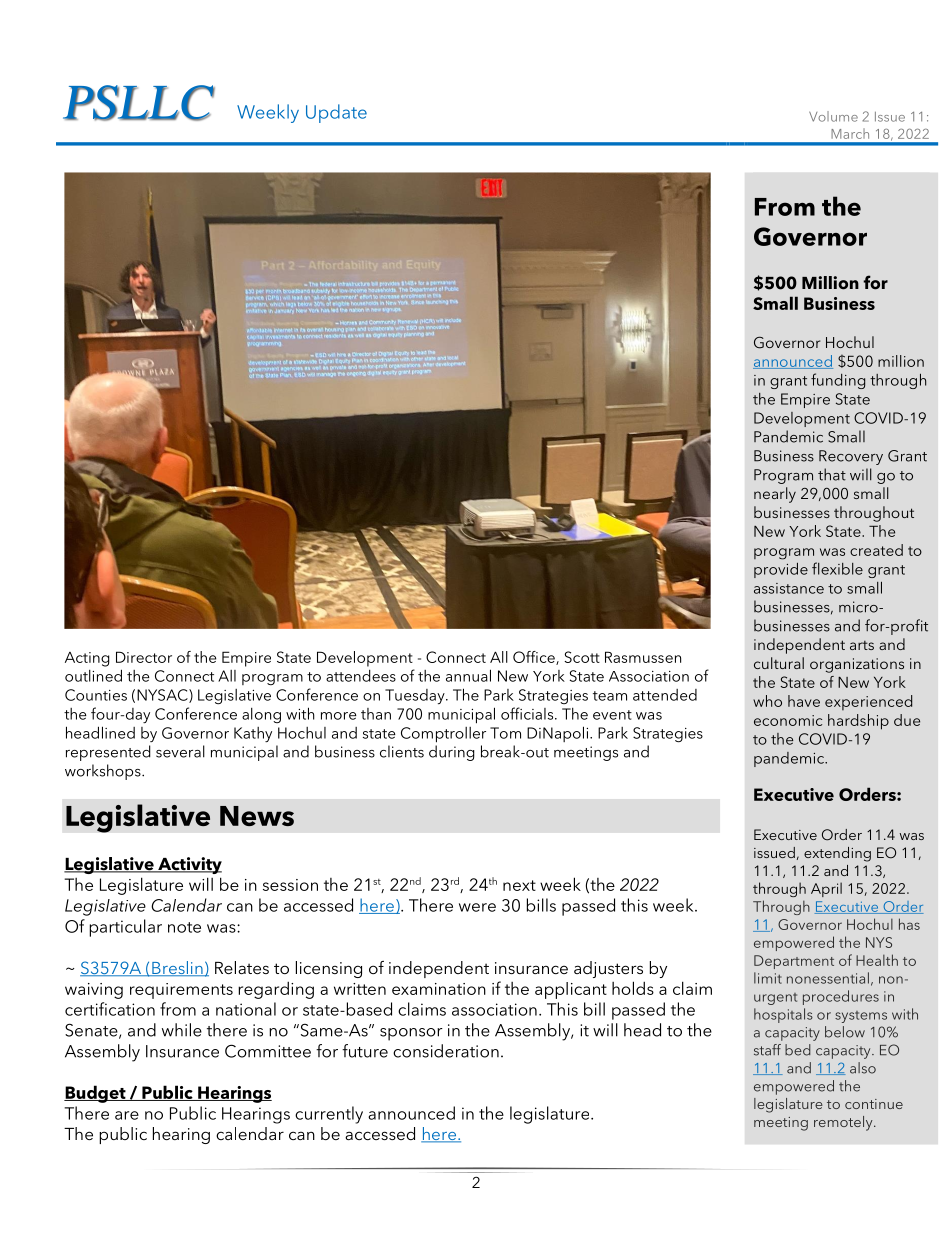 The image size is (952, 1233). I want to click on assistance, so click(789, 588).
